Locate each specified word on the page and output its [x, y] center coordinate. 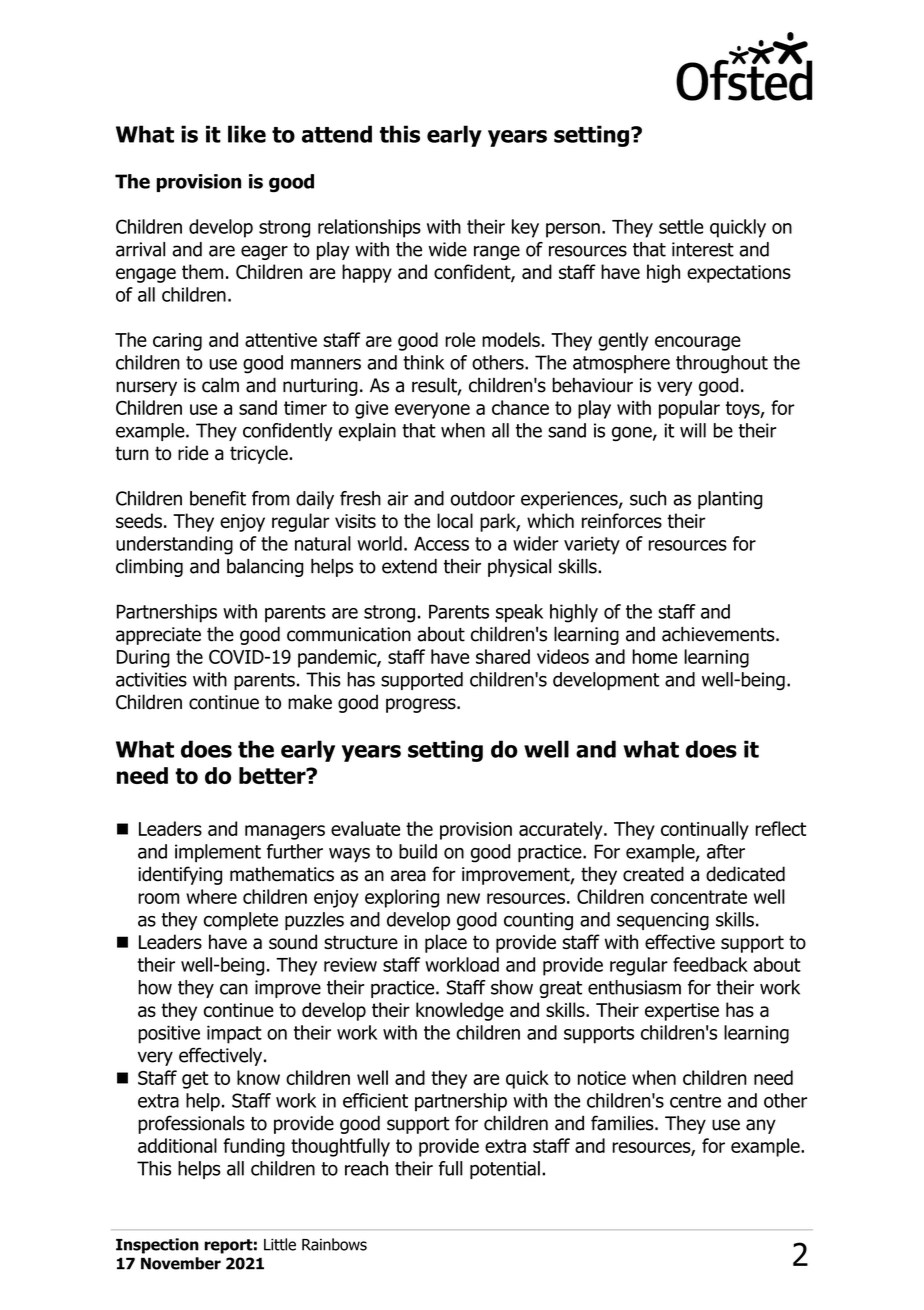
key [525, 228]
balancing [265, 568]
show [512, 987]
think [423, 362]
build [418, 851]
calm [220, 385]
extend [409, 566]
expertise [682, 1012]
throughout [722, 364]
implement [218, 853]
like [247, 134]
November [181, 1263]
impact [234, 1034]
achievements [719, 634]
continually [705, 830]
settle [681, 226]
